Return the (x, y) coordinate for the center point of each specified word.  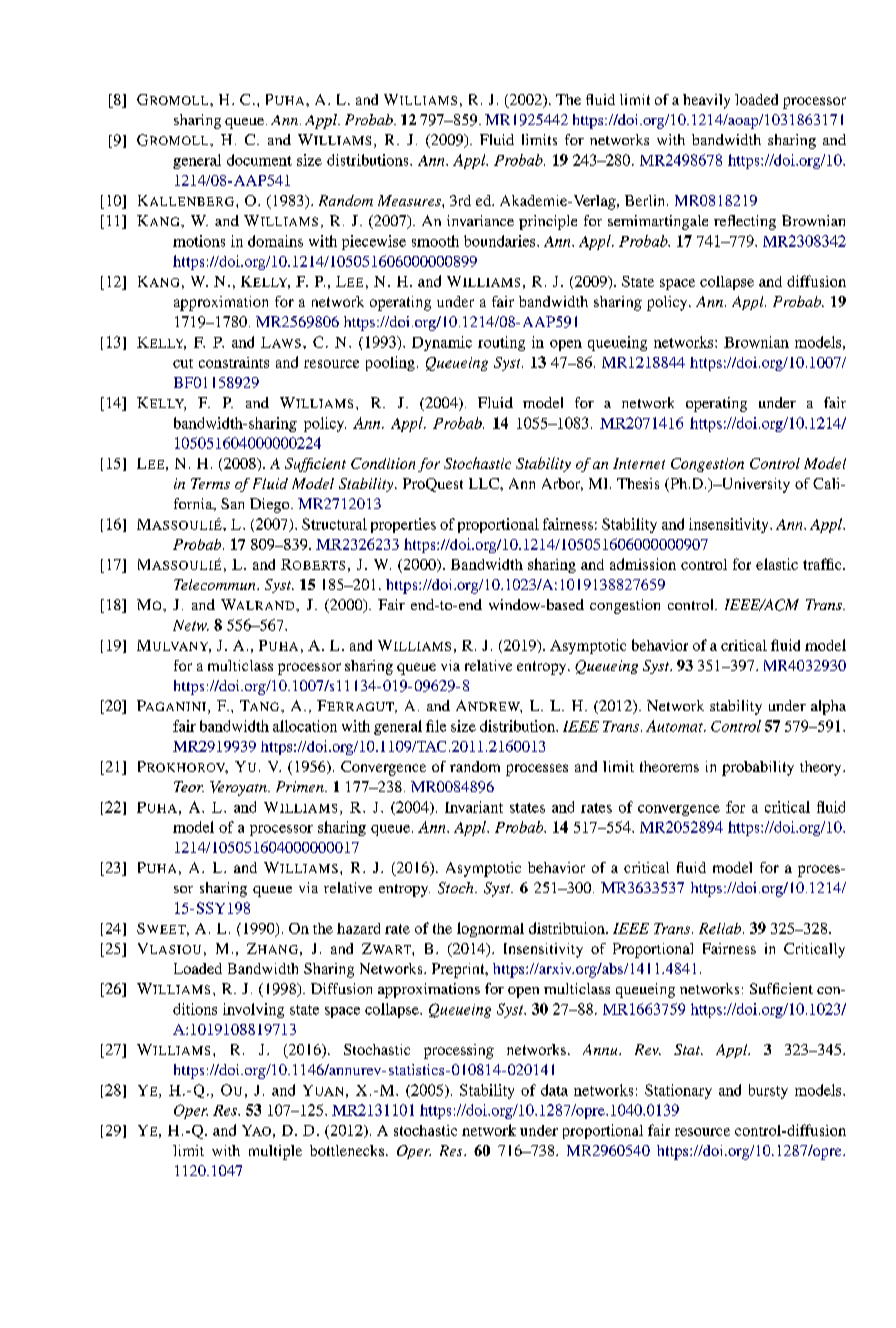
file (436, 726)
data (554, 1090)
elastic (777, 564)
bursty (768, 1091)
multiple (275, 1152)
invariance (480, 220)
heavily (706, 101)
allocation (305, 726)
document (259, 160)
